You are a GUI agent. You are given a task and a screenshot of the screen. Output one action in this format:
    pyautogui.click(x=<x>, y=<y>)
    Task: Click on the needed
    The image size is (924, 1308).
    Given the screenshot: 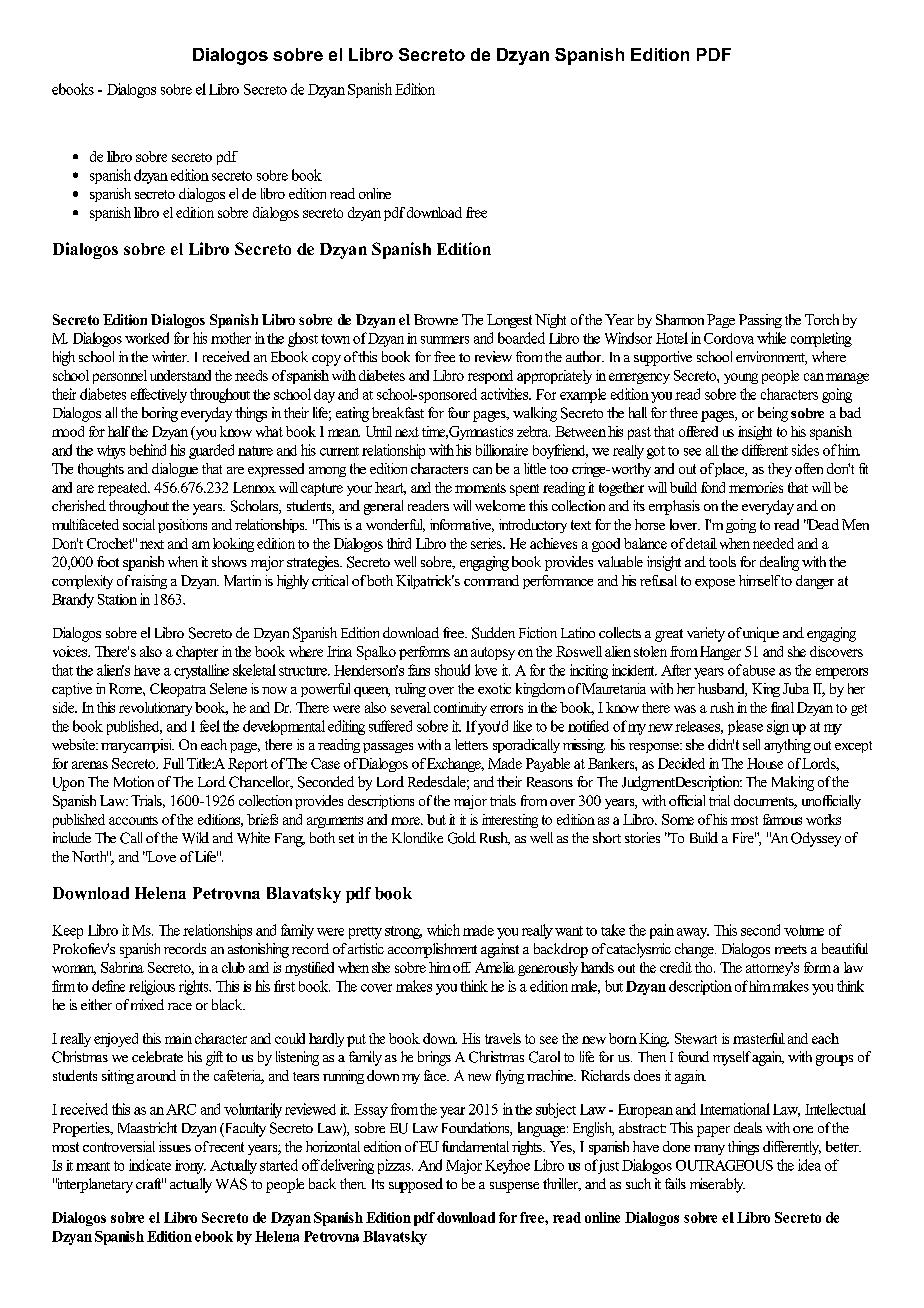 What is the action you would take?
    pyautogui.click(x=773, y=543)
